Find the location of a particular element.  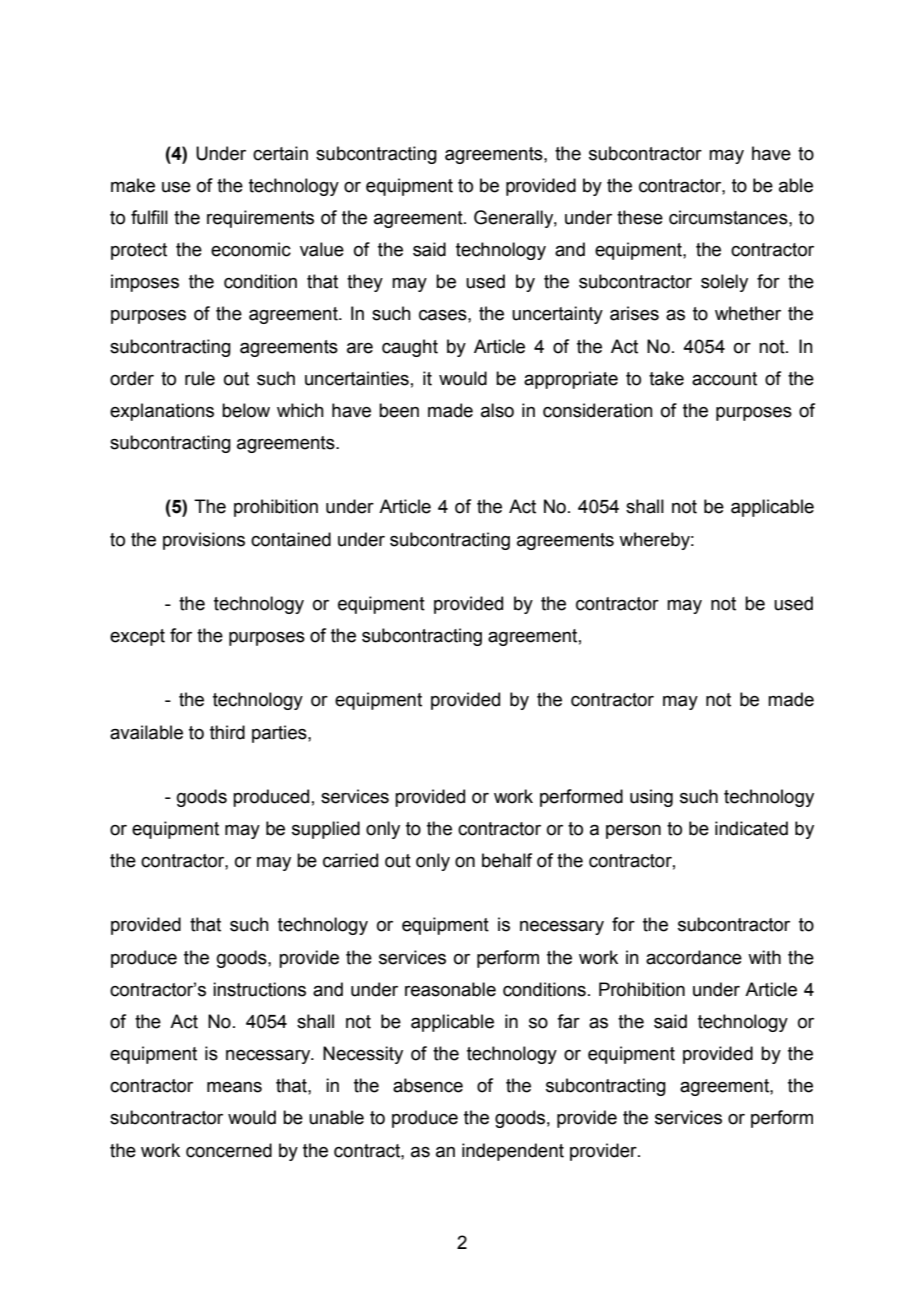

take is located at coordinates (666, 378).
